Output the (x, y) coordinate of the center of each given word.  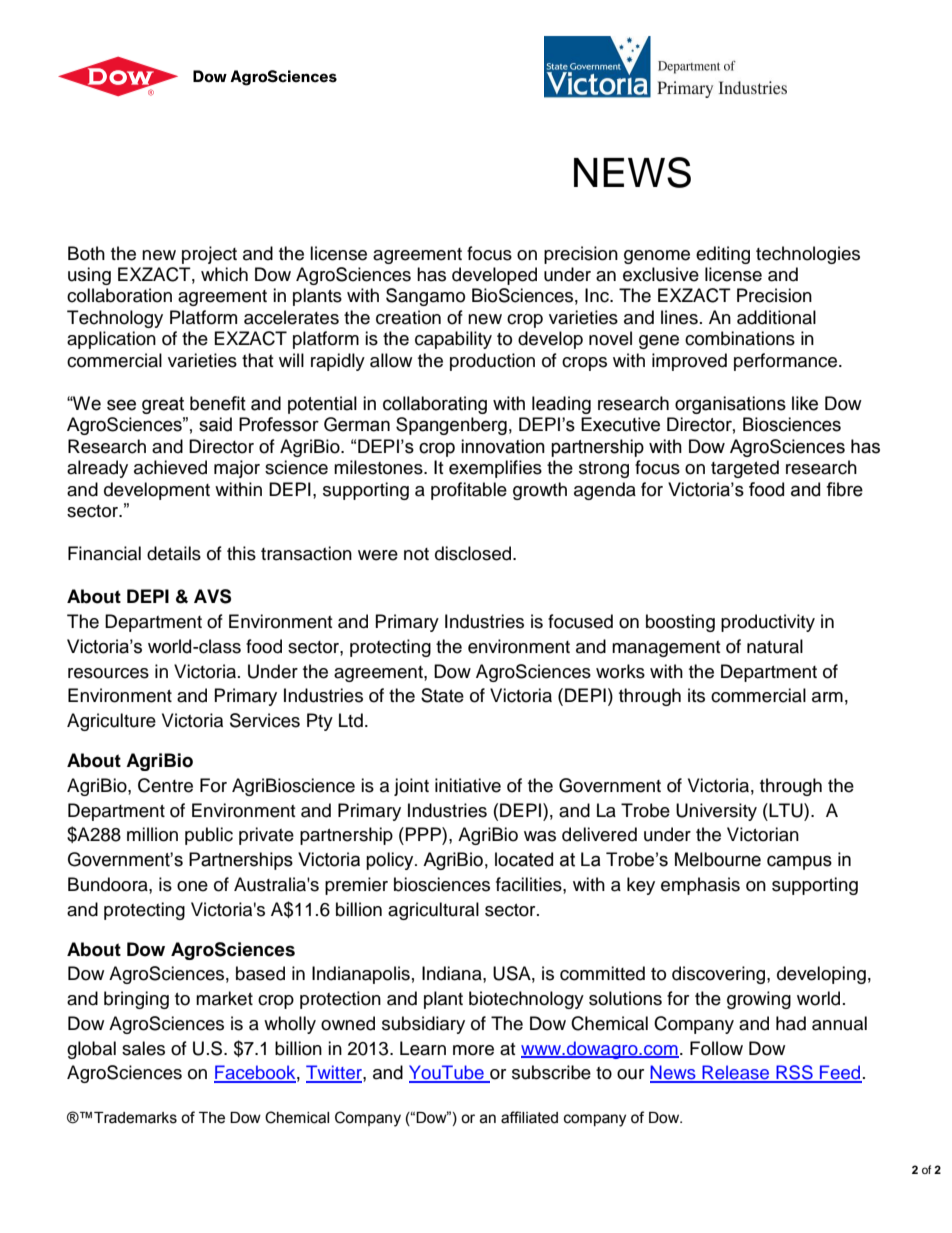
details (174, 553)
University (716, 812)
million (152, 834)
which (224, 274)
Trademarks (135, 1118)
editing (723, 255)
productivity (768, 623)
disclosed (474, 553)
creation (408, 317)
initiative (468, 785)
